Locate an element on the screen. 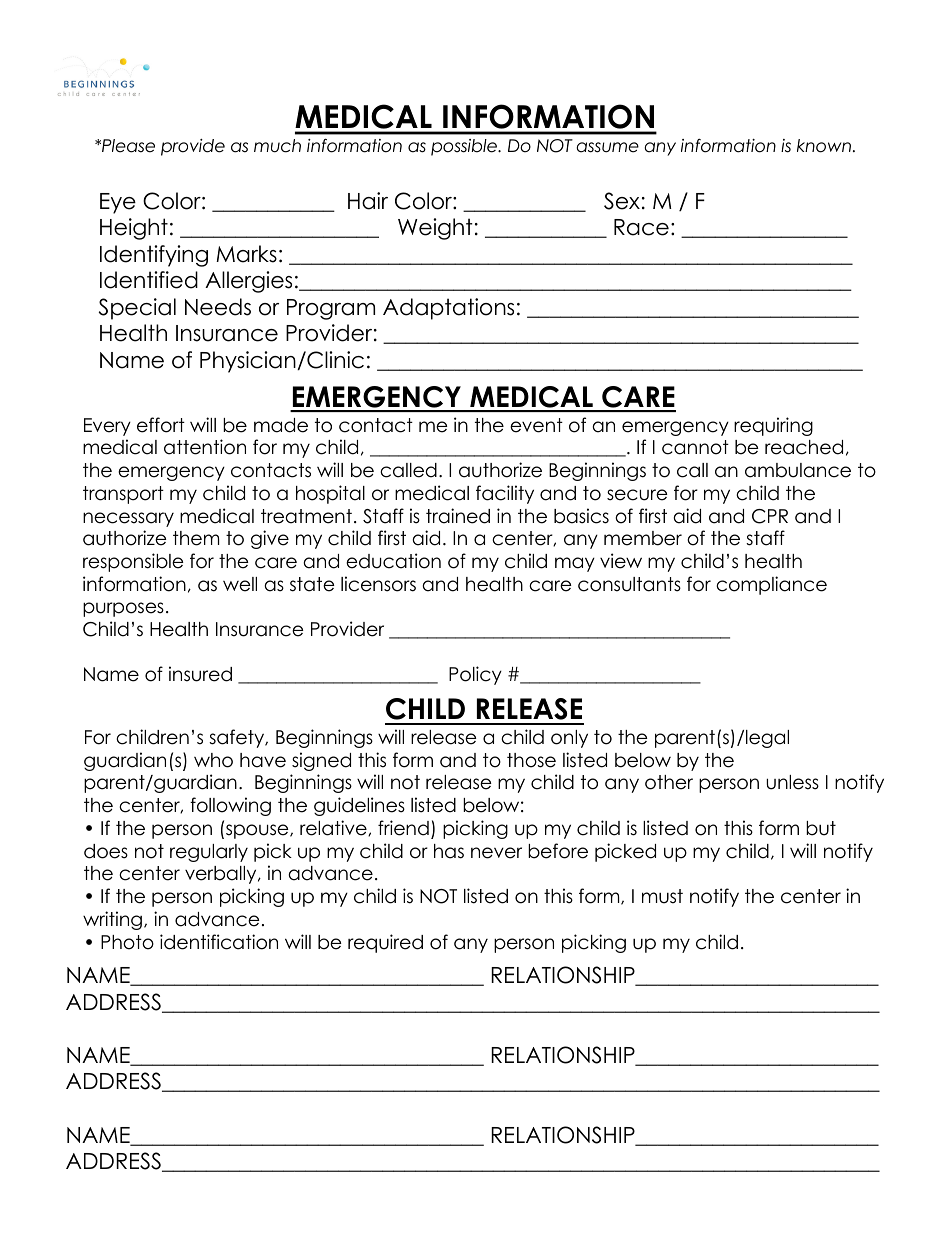 The image size is (952, 1233). safety is located at coordinates (238, 738).
